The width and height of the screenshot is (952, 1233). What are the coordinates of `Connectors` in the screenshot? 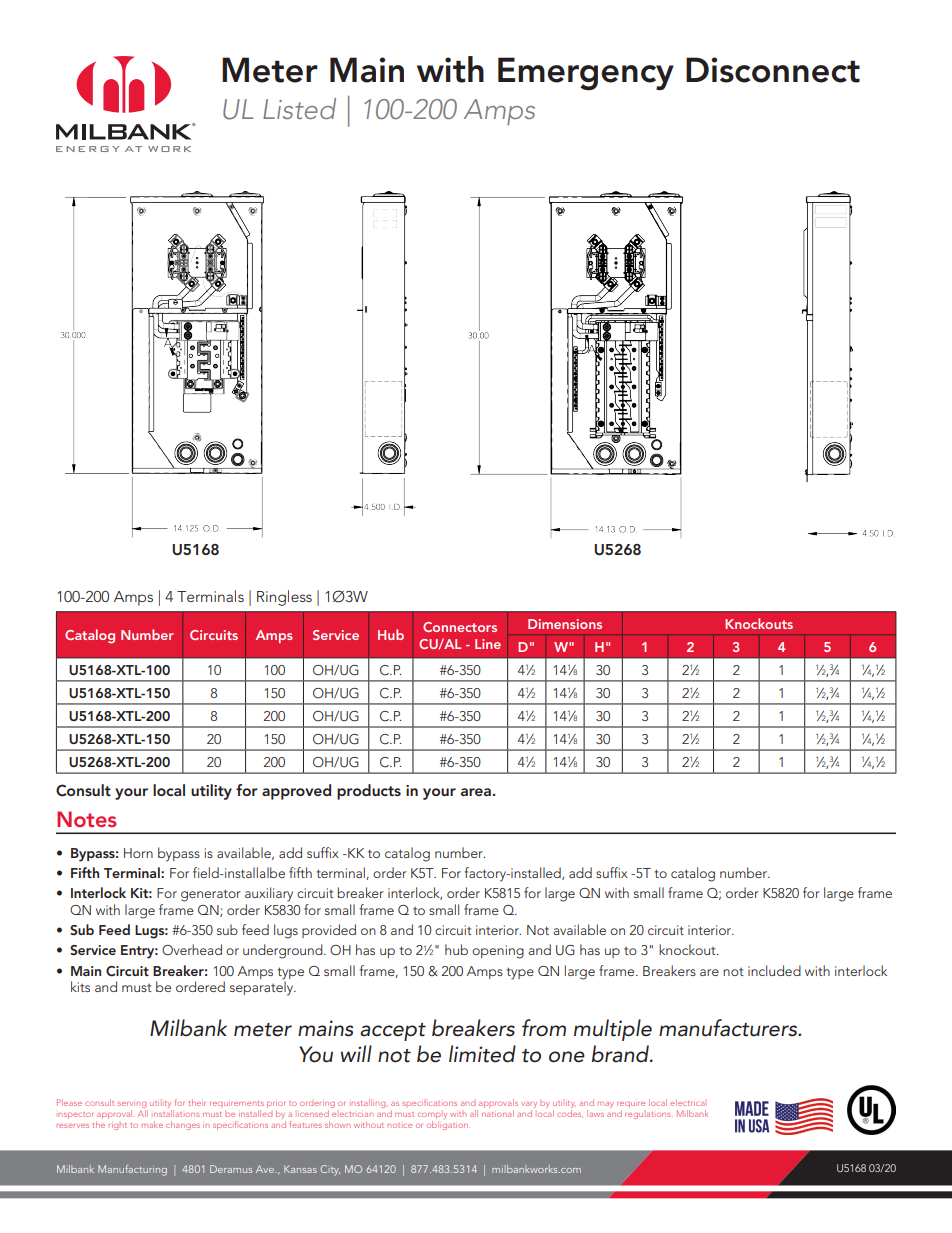 It's located at (460, 627).
